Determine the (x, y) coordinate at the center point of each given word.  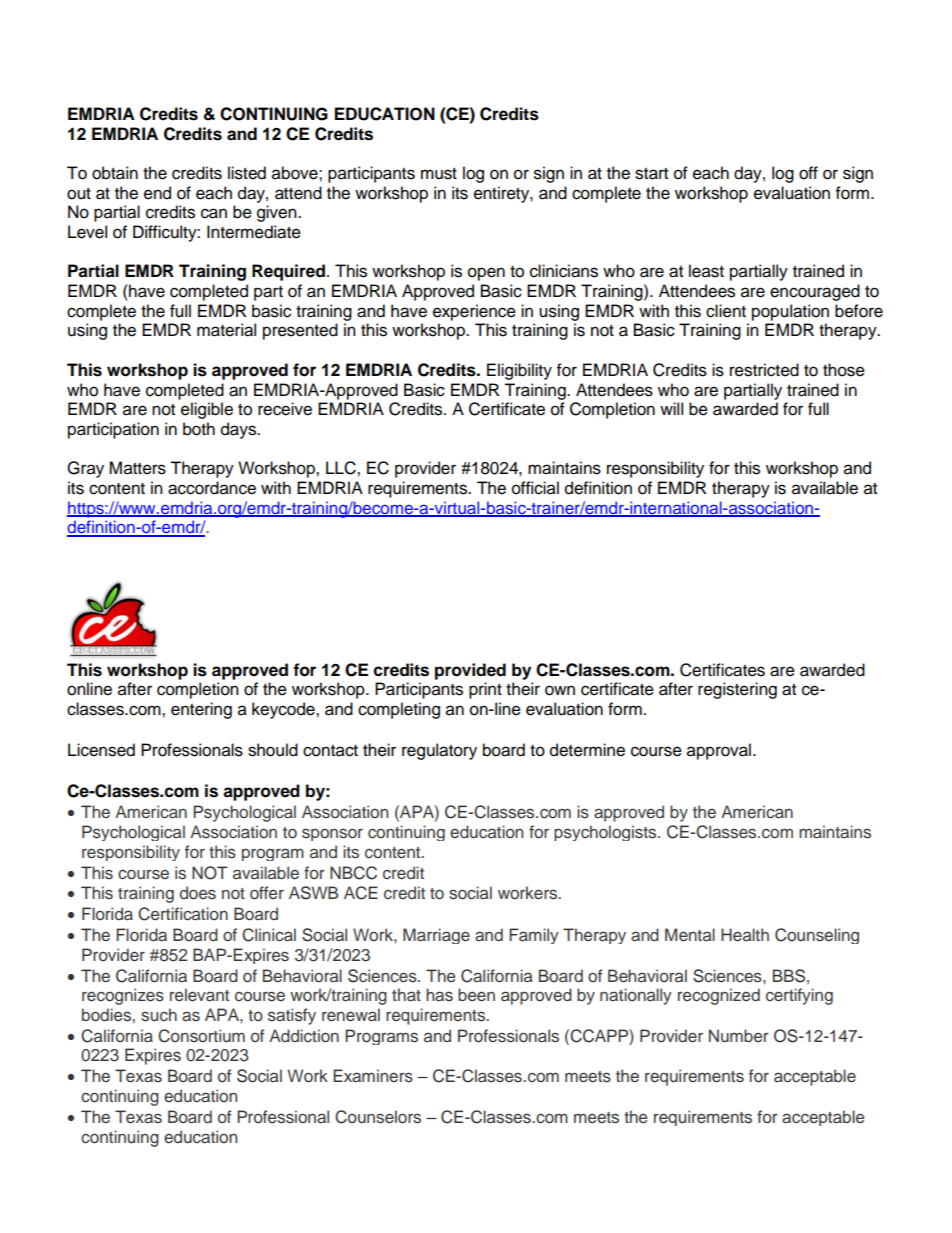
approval (719, 751)
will (671, 408)
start (651, 174)
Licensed (101, 750)
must (439, 174)
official (535, 488)
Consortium (201, 1036)
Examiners (373, 1076)
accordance (212, 488)
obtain (115, 173)
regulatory (439, 751)
